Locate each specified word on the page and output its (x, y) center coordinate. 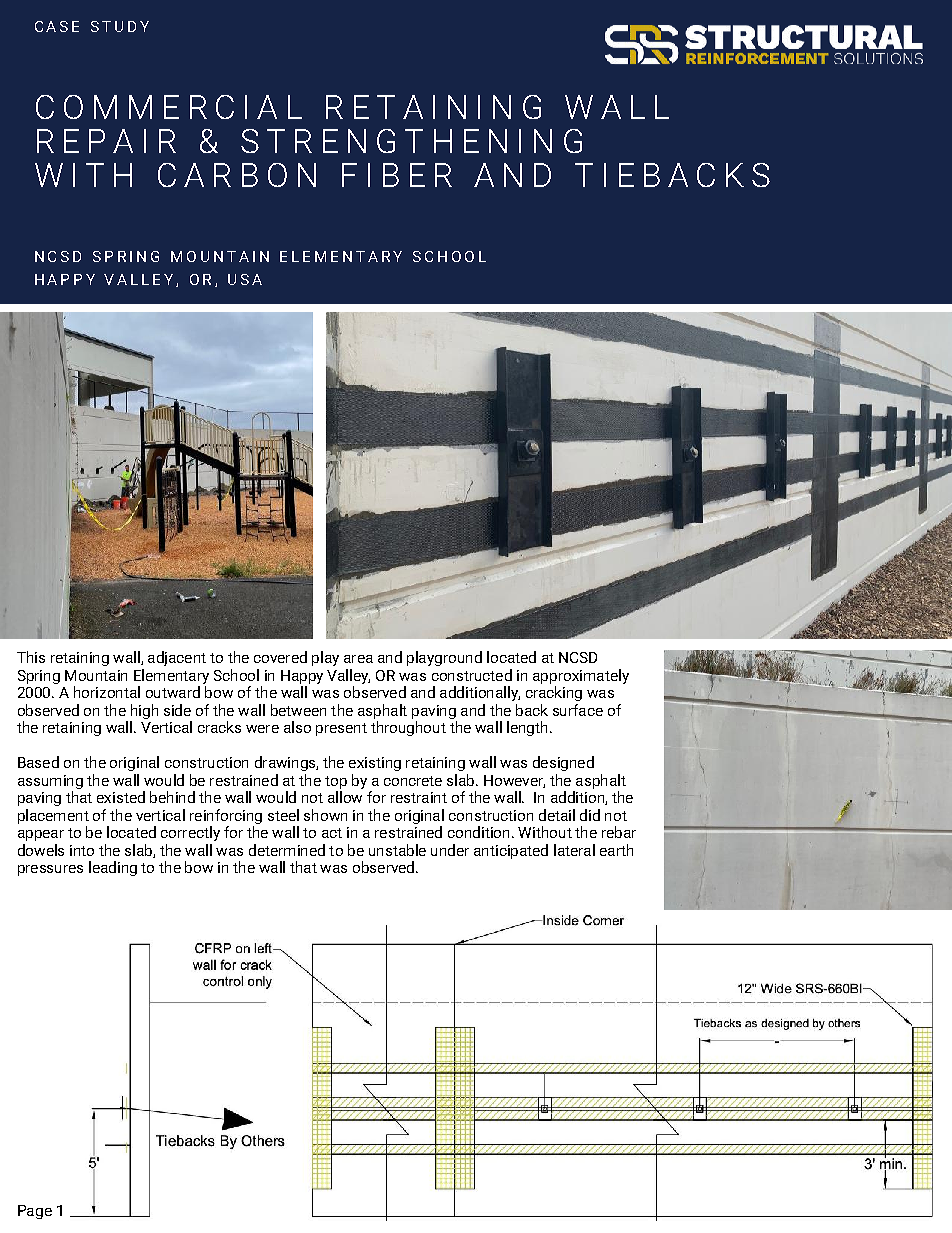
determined (287, 850)
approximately (581, 676)
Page (35, 1212)
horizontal (107, 692)
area (358, 659)
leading (113, 868)
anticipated (511, 851)
